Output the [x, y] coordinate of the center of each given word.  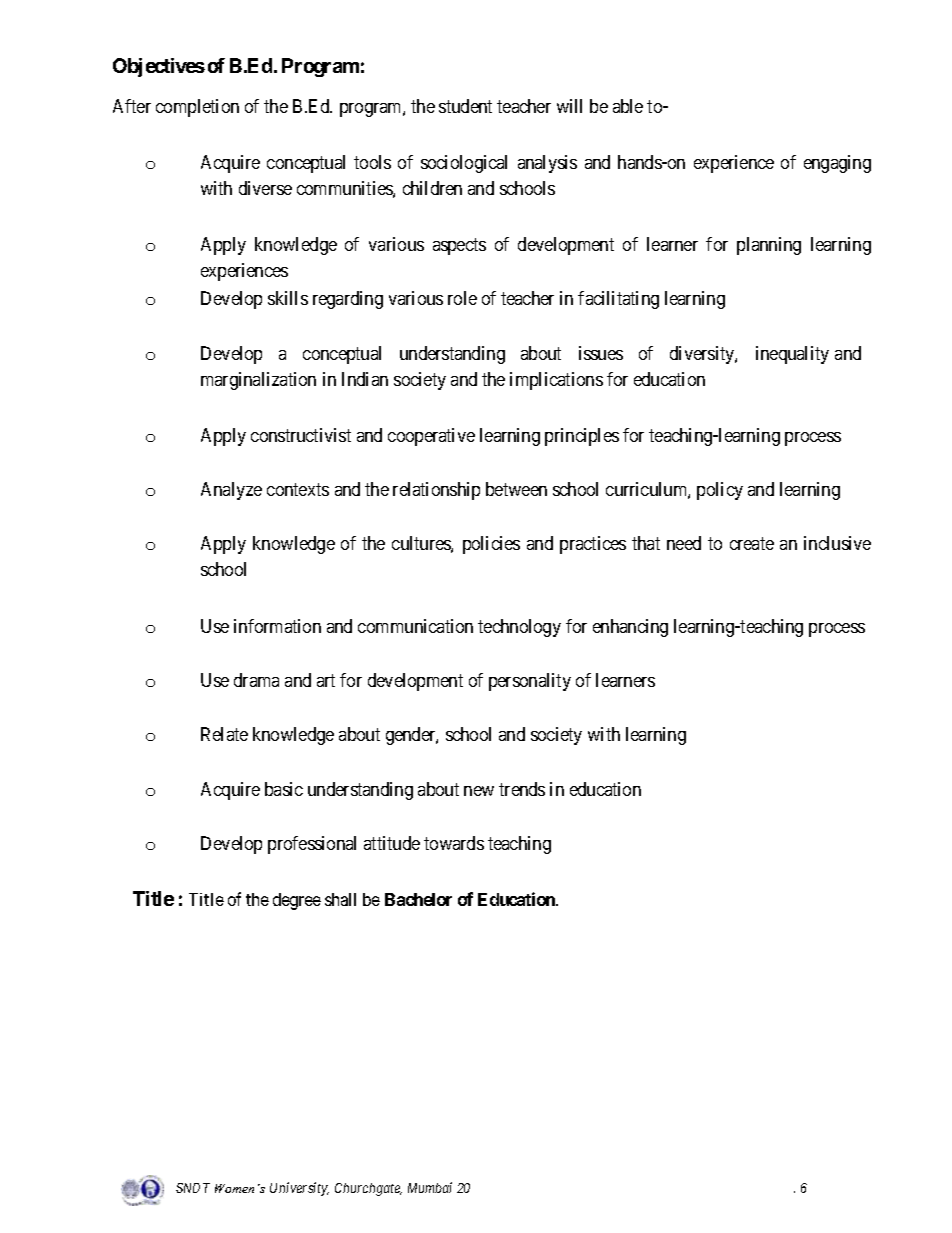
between [516, 489]
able [628, 106]
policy [720, 491]
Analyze [231, 491]
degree [297, 901]
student [465, 106]
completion [197, 108]
